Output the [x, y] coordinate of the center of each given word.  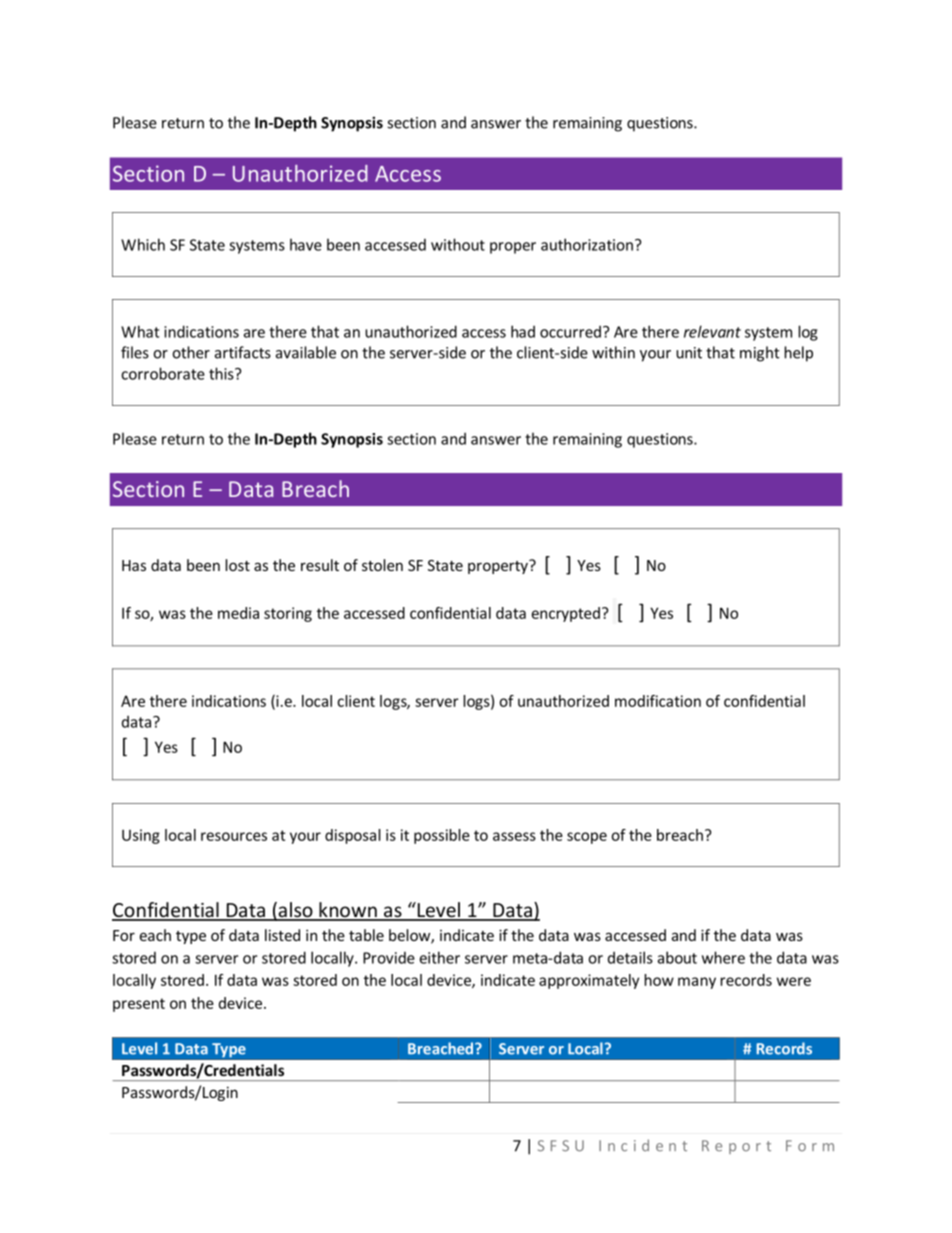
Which [143, 244]
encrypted [566, 614]
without [458, 244]
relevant [712, 331]
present [139, 1005]
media [238, 613]
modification [658, 701]
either [439, 957]
